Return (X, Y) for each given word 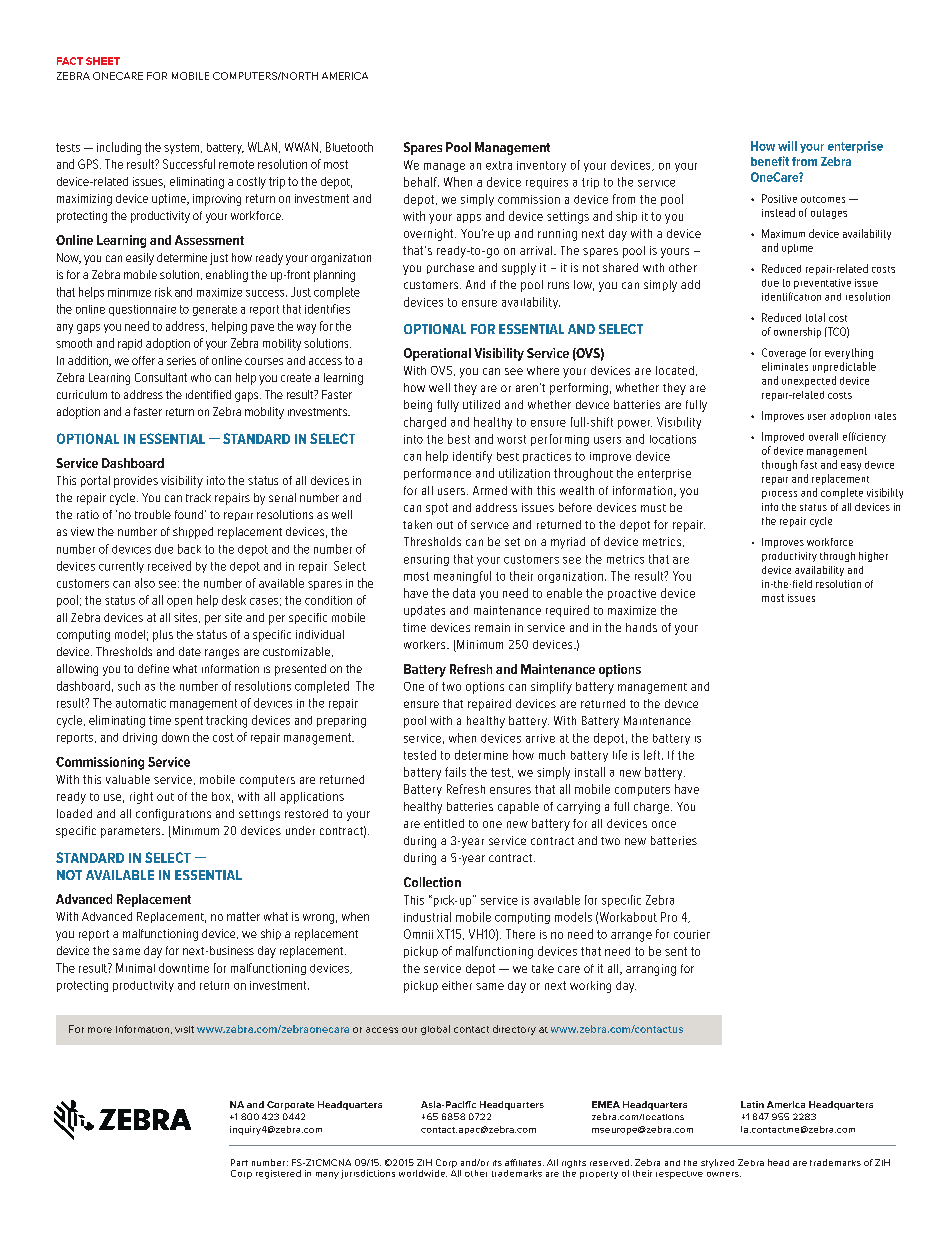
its (497, 1163)
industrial (427, 917)
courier (692, 934)
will (787, 146)
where (543, 370)
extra (499, 165)
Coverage (784, 353)
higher (873, 557)
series (181, 360)
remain (492, 627)
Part (239, 1162)
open (179, 602)
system (181, 148)
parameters (132, 832)
